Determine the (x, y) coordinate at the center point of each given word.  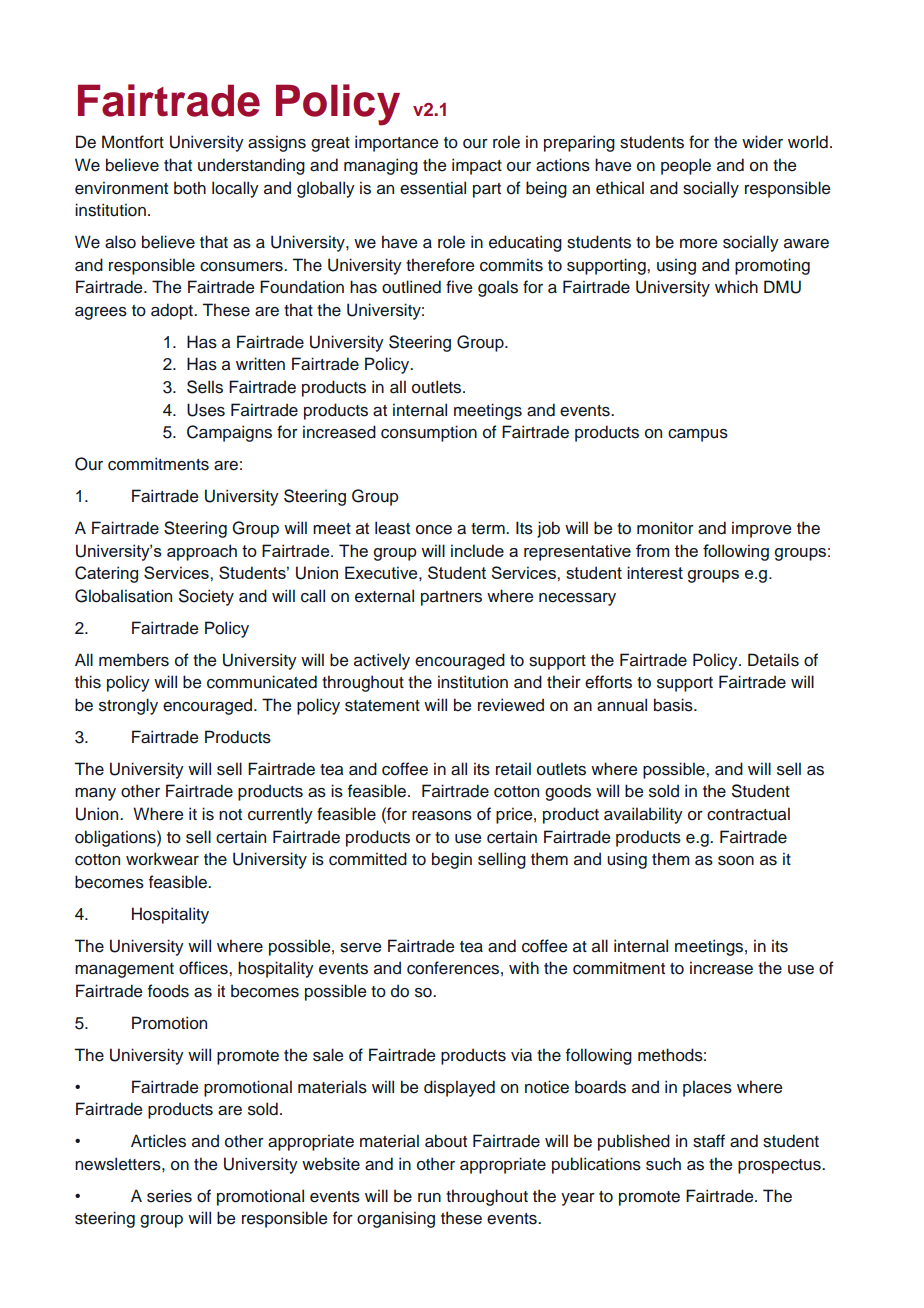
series (169, 1196)
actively (382, 661)
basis (674, 705)
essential (433, 188)
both (190, 188)
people (686, 166)
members (134, 660)
